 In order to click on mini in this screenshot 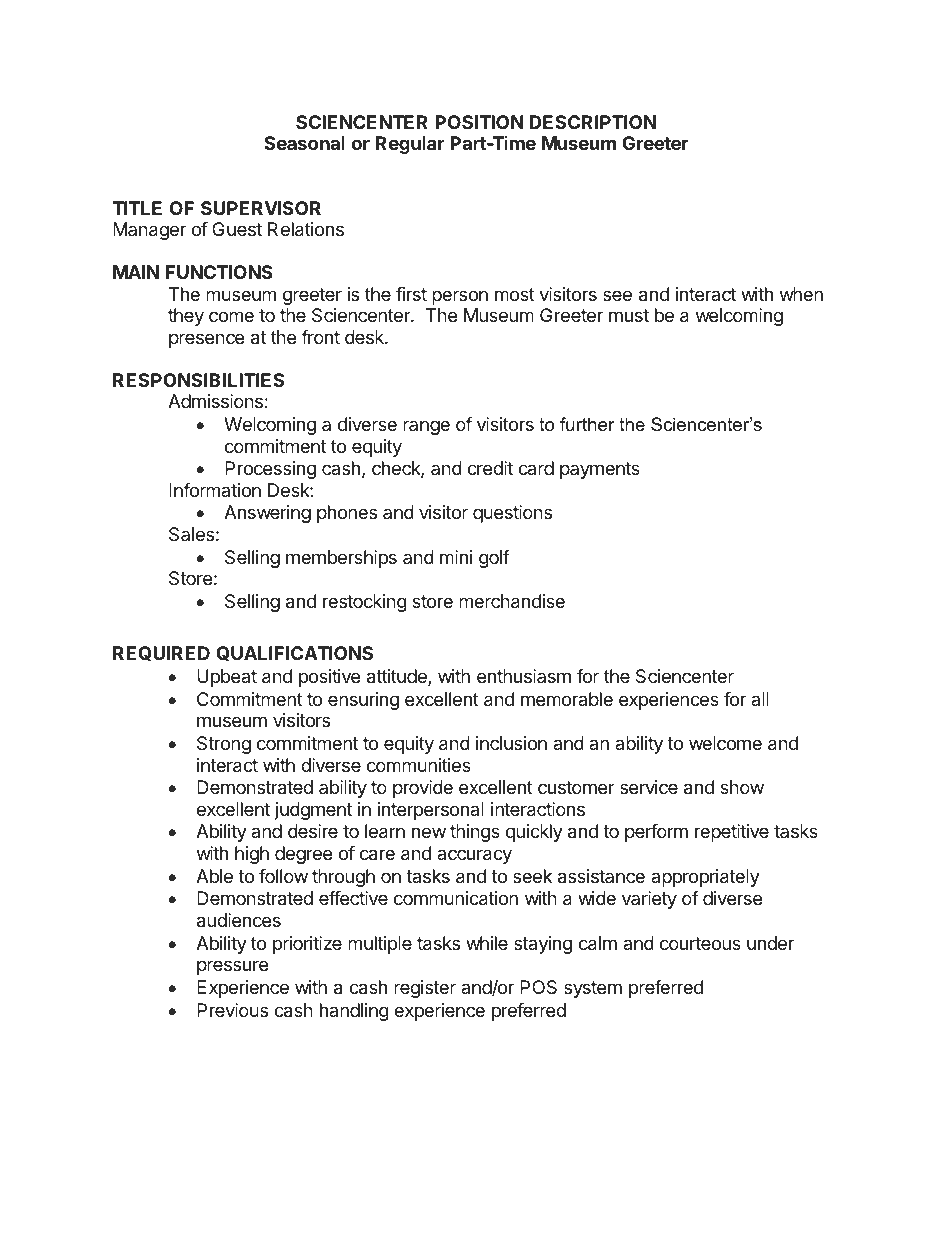, I will do `click(456, 557)`.
